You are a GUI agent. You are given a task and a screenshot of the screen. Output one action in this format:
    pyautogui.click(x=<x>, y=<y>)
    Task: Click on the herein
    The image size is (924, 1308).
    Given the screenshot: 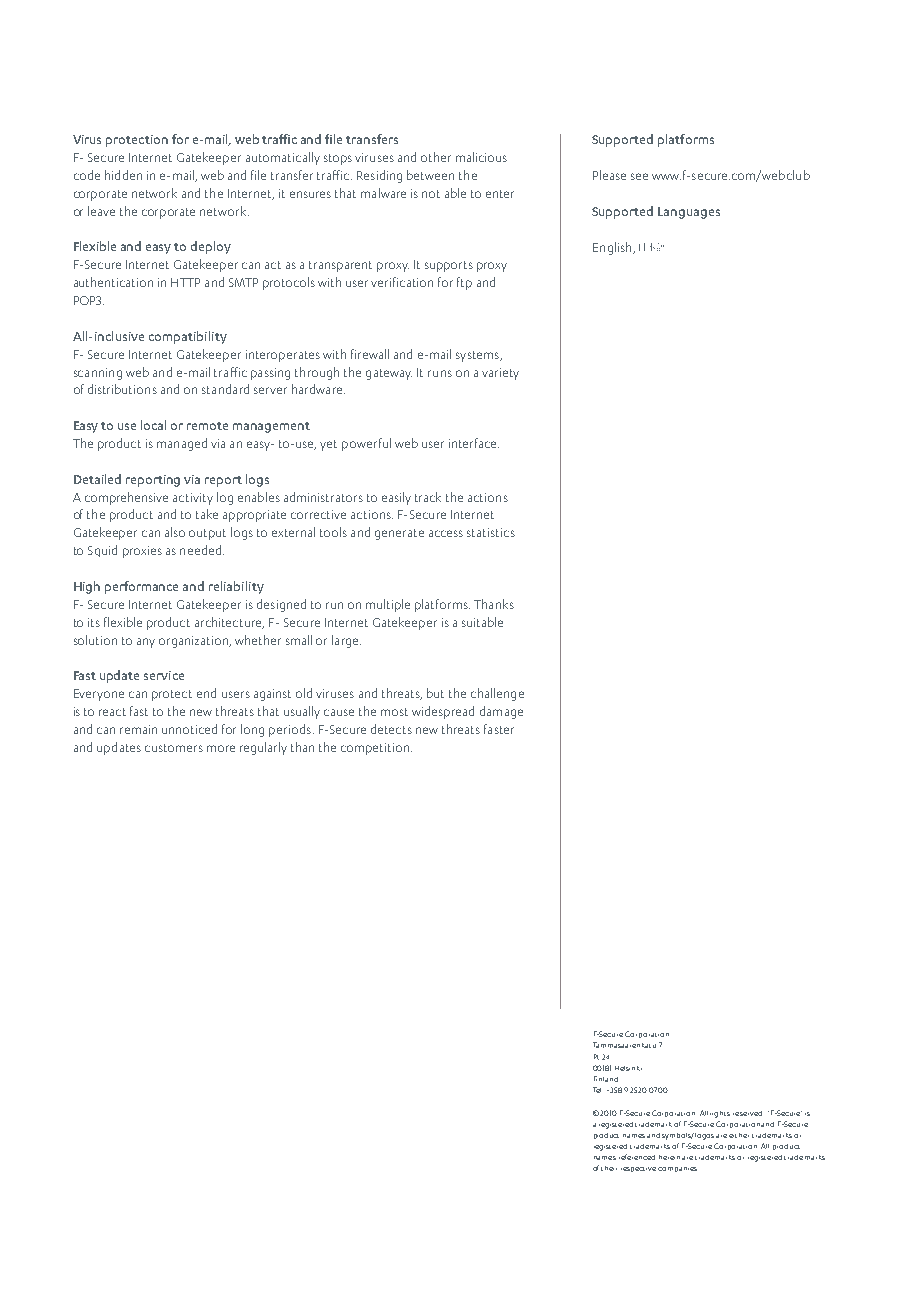 What is the action you would take?
    pyautogui.click(x=669, y=1157)
